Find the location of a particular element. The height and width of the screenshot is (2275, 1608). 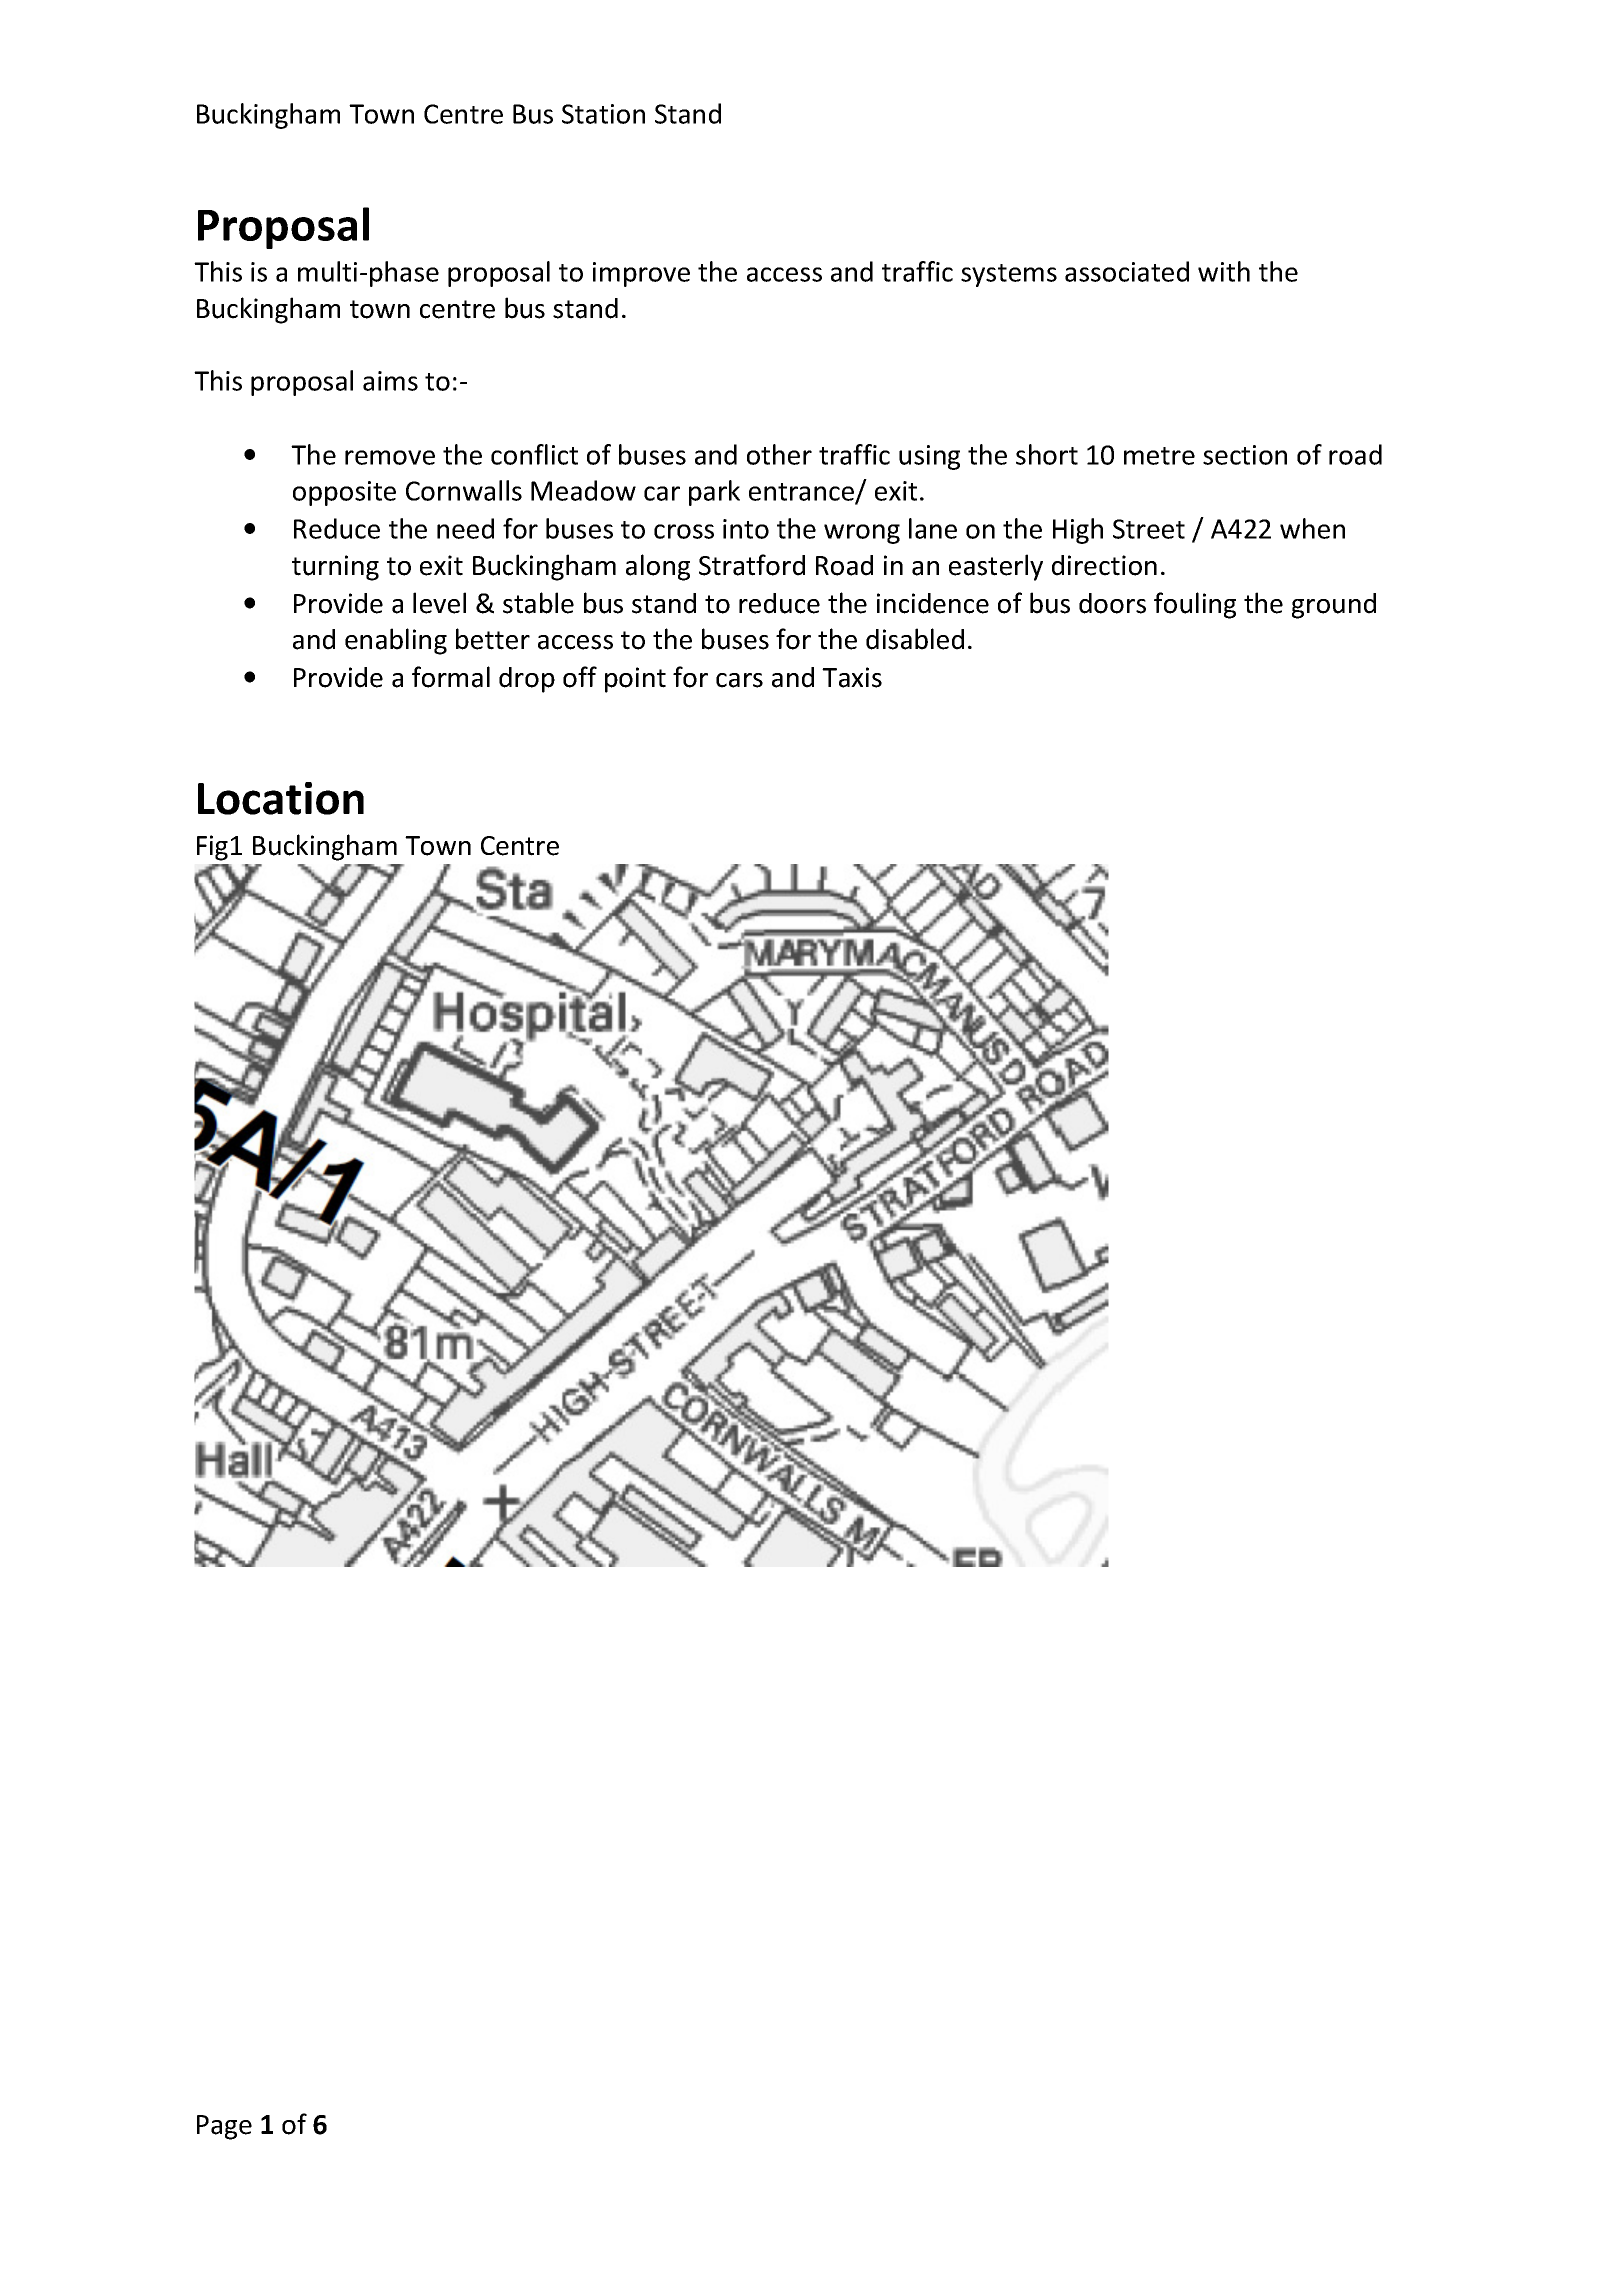

off is located at coordinates (580, 677).
